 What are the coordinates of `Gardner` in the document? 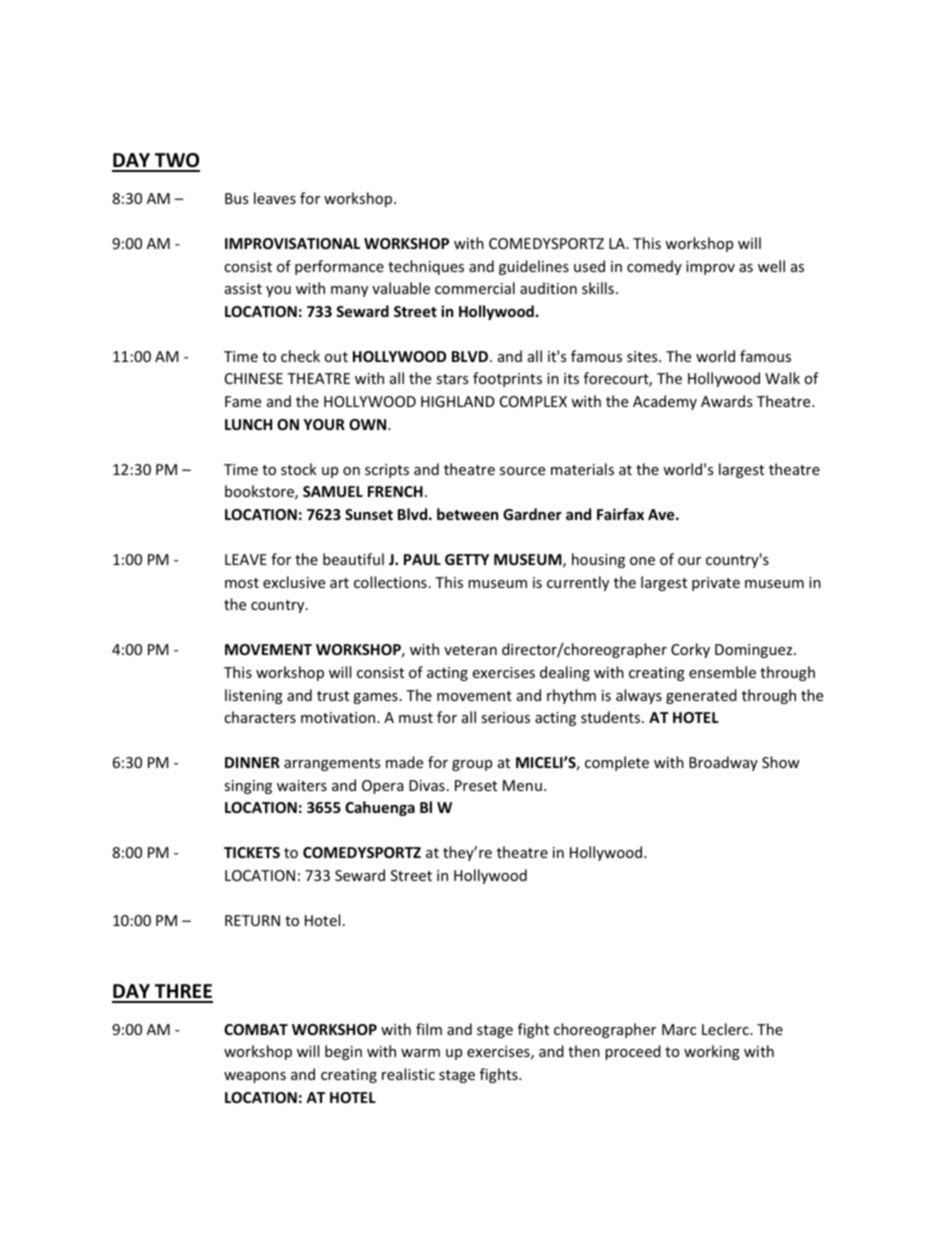 It's located at (532, 514).
